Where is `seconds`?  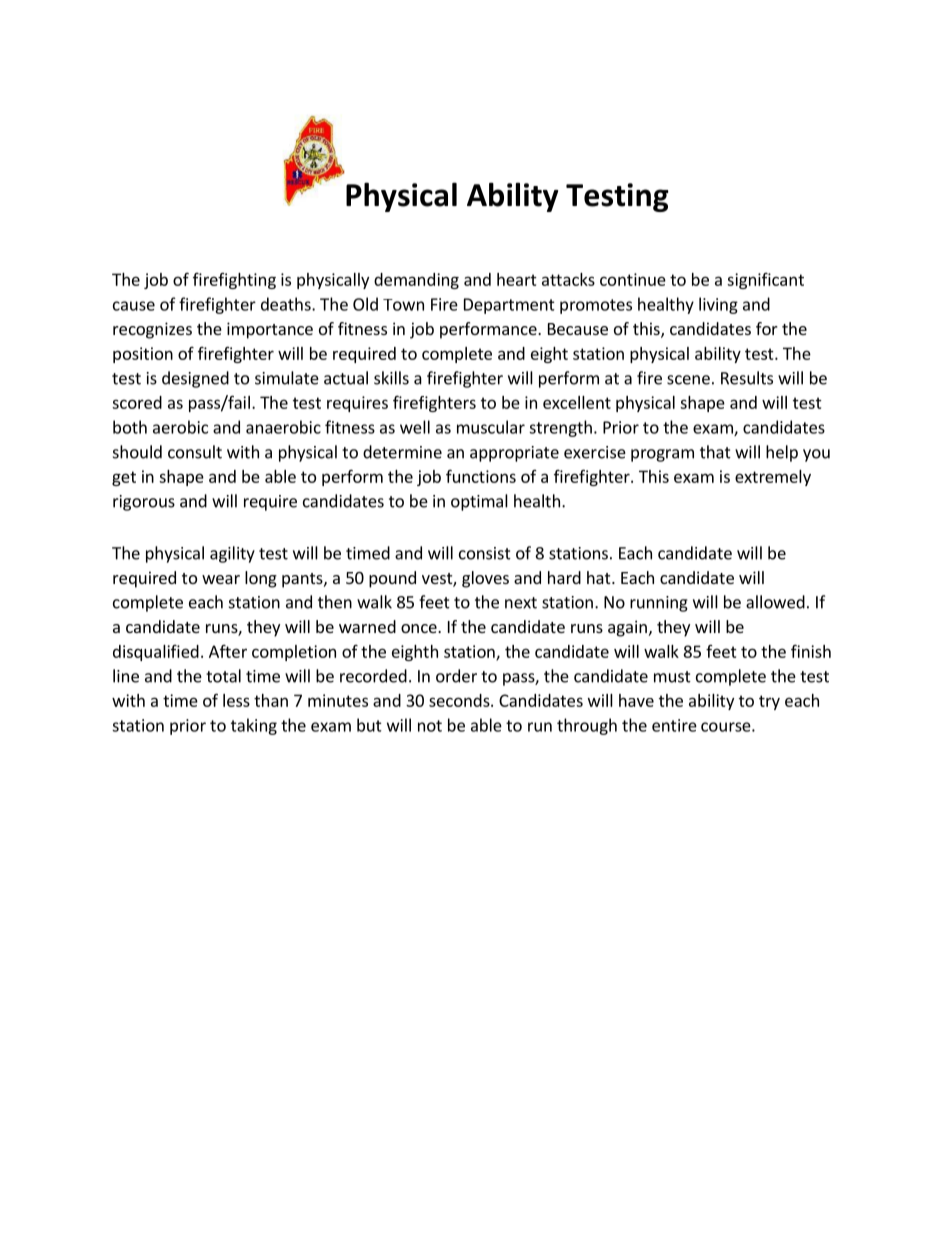
seconds is located at coordinates (460, 700).
